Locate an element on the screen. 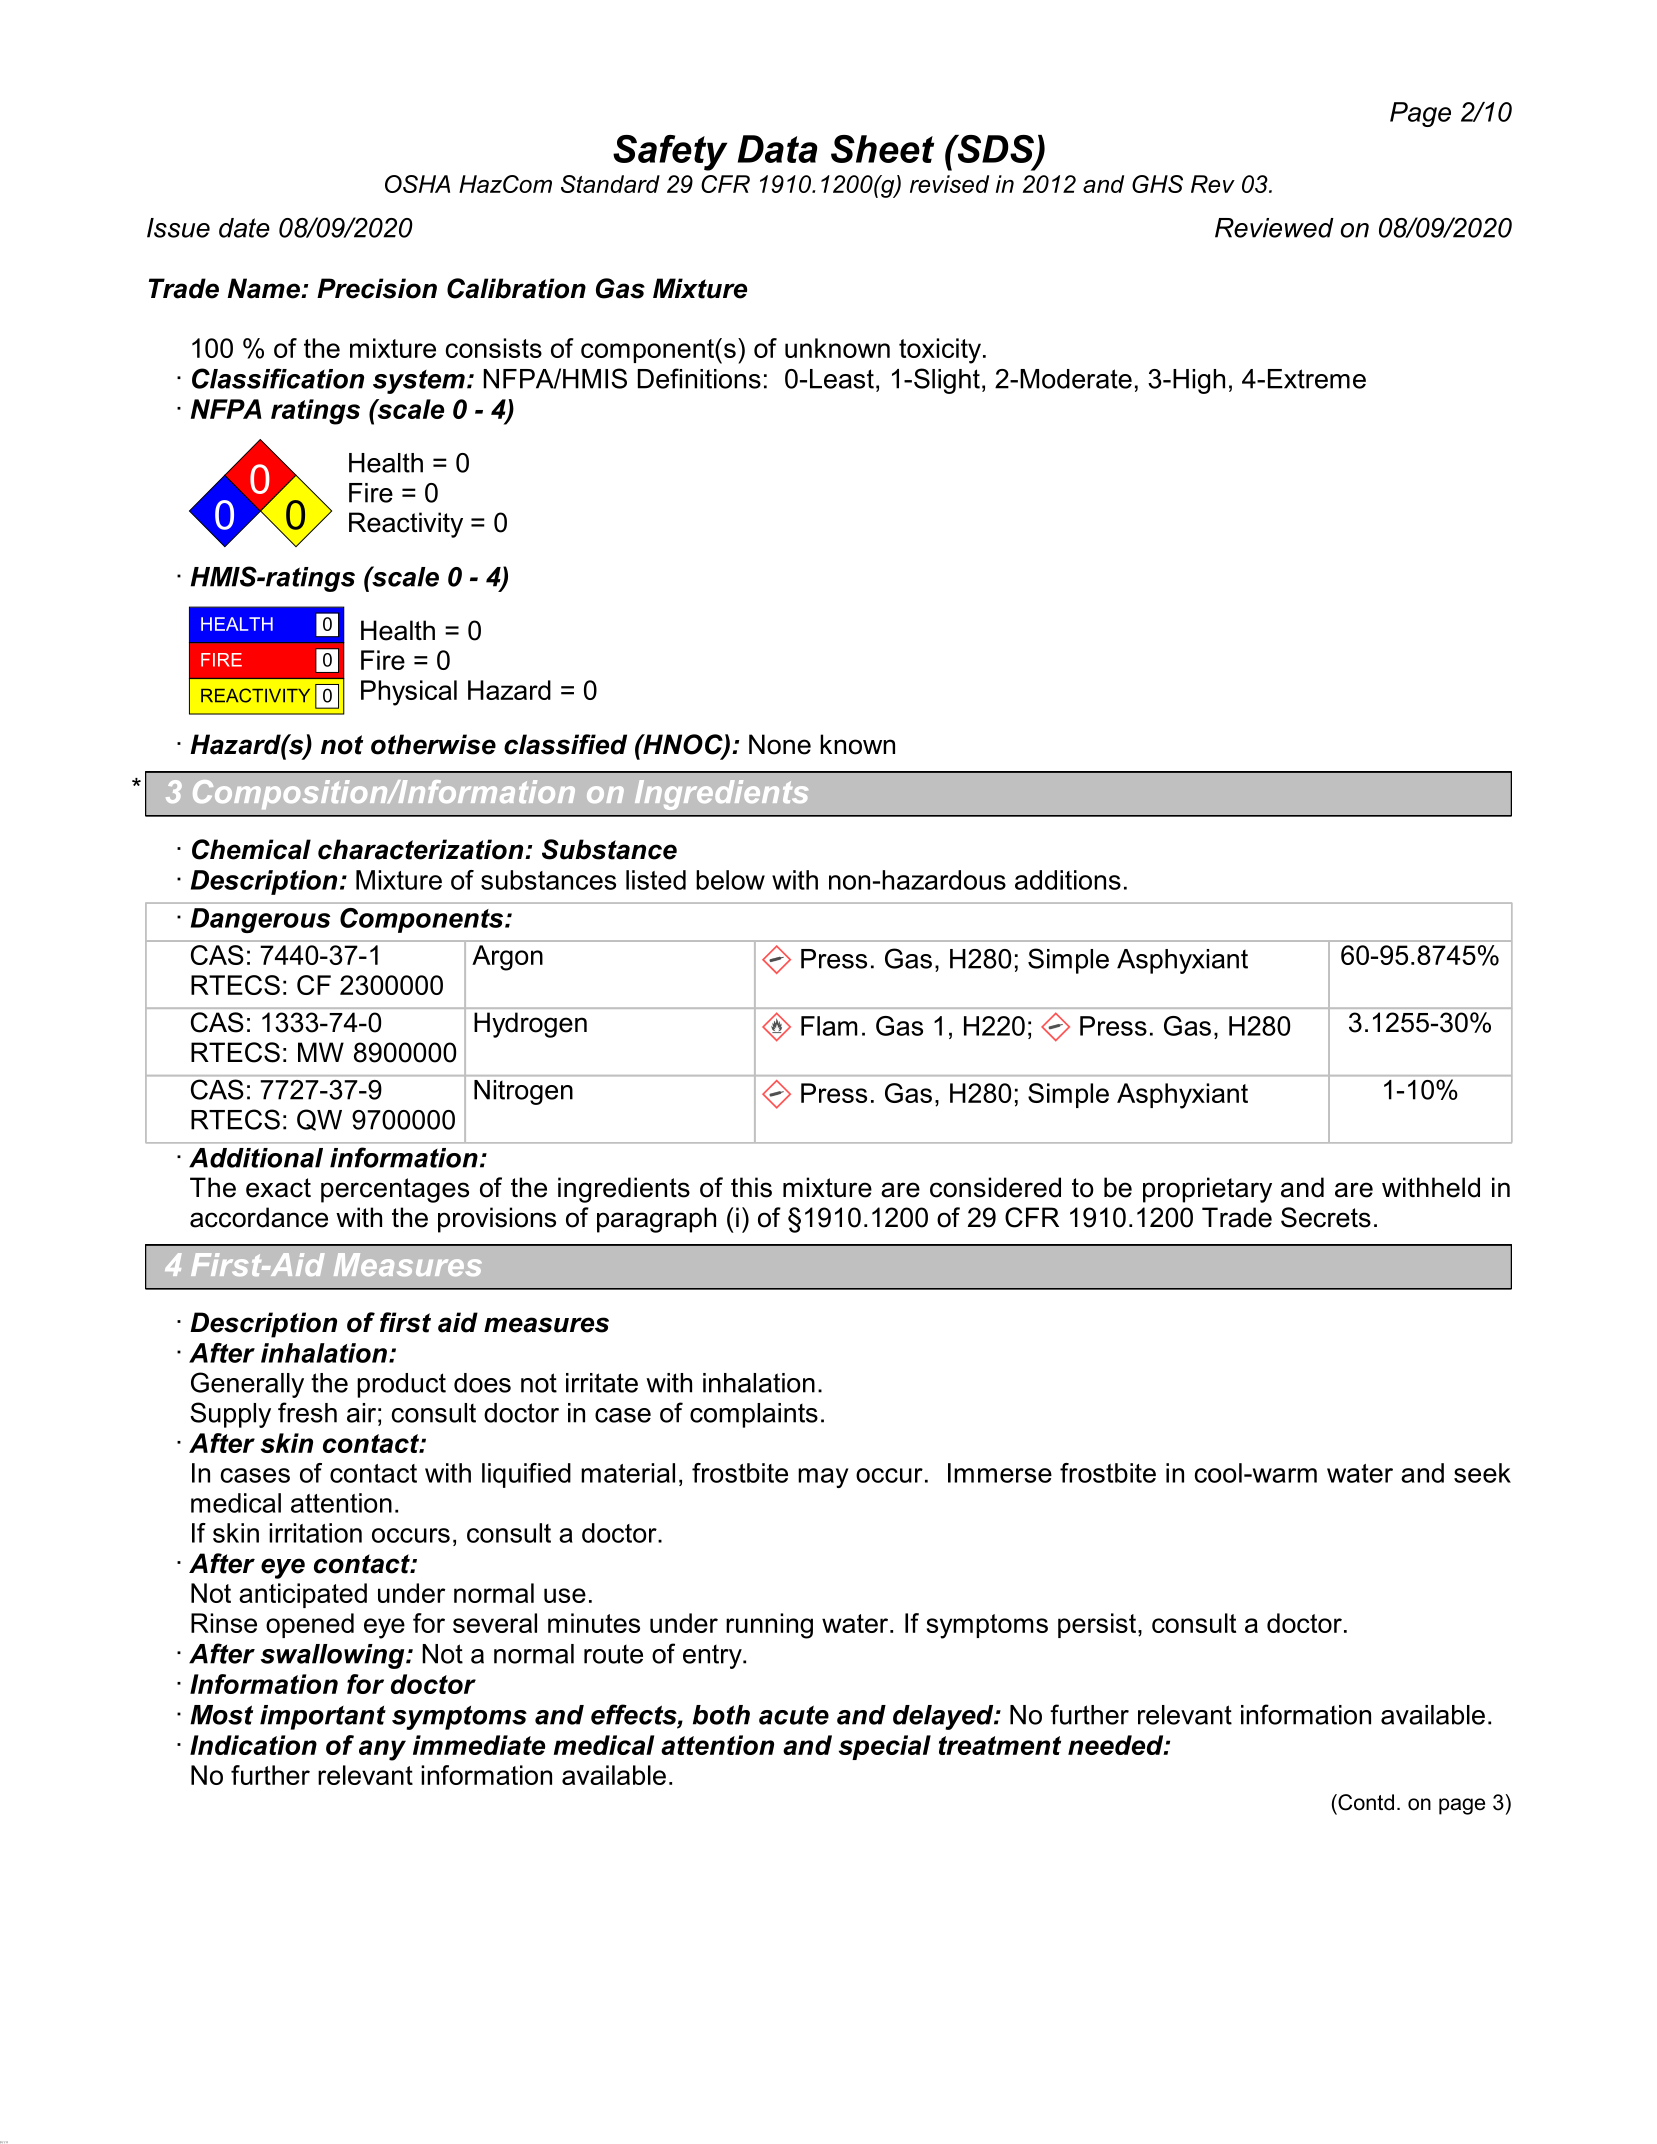 The width and height of the screenshot is (1657, 2144). Flam is located at coordinates (829, 1026).
